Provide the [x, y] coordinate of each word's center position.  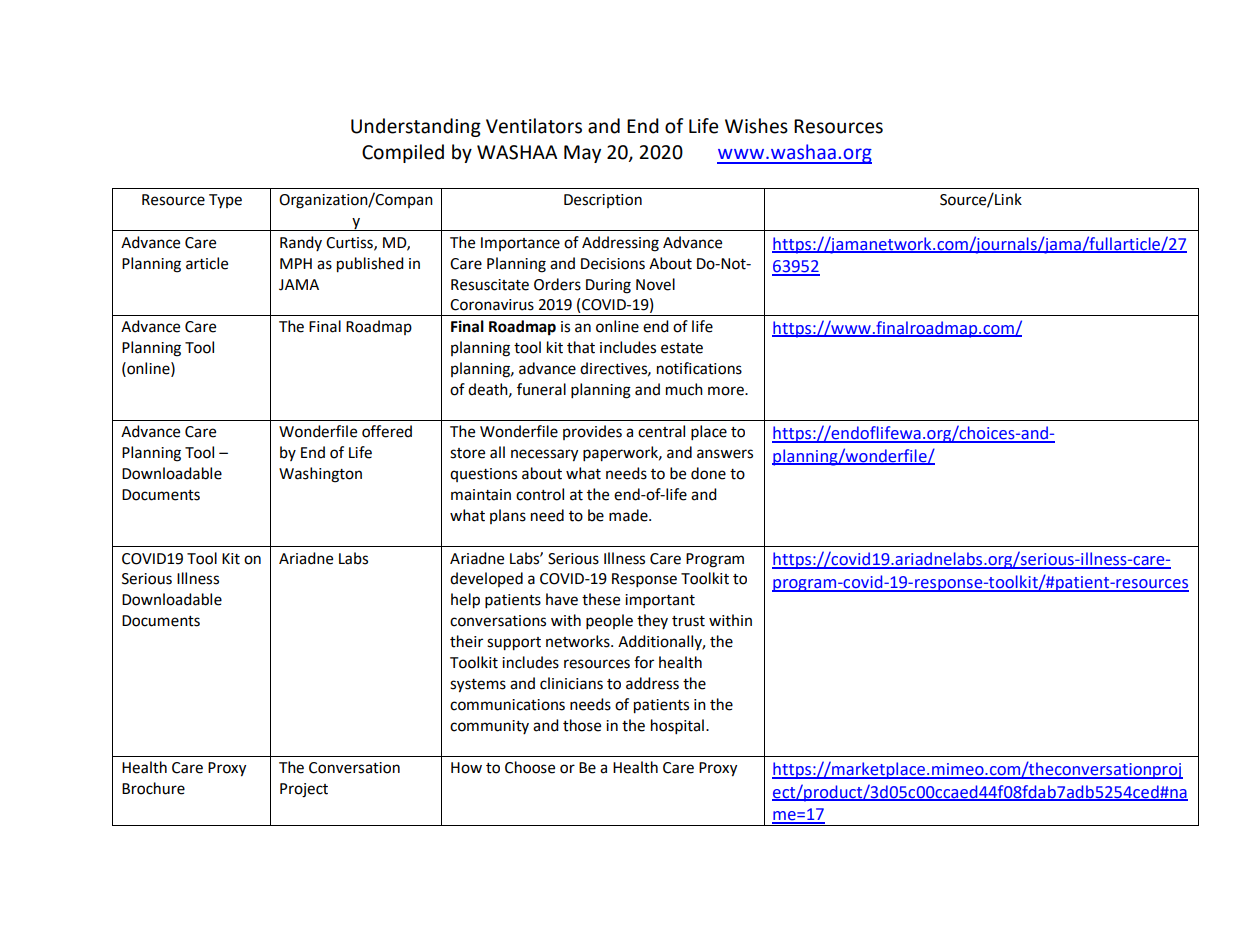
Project [304, 790]
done [708, 473]
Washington [320, 475]
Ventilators [534, 126]
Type [225, 201]
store [467, 453]
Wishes [756, 126]
